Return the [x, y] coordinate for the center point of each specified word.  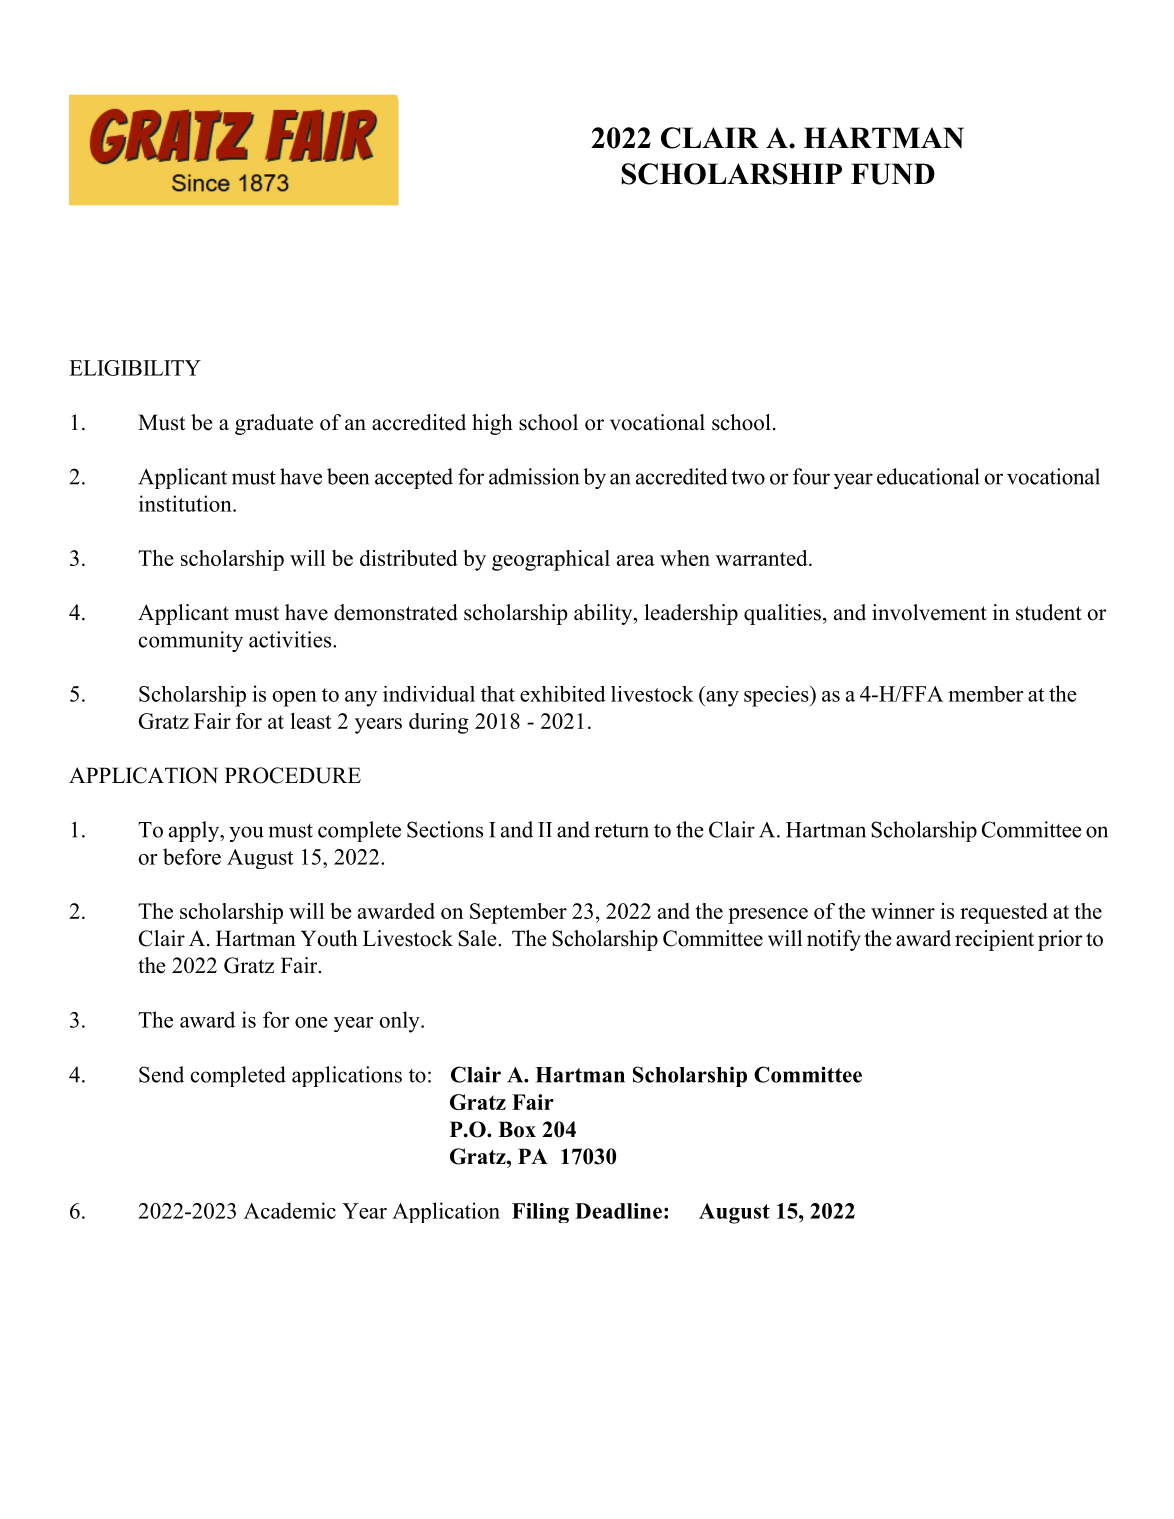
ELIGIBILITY [135, 368]
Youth [329, 938]
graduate [274, 424]
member [986, 694]
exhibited [563, 694]
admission [534, 476]
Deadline [618, 1211]
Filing [540, 1213]
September [518, 913]
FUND [893, 174]
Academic [290, 1210]
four [811, 476]
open [294, 699]
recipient [994, 940]
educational [928, 476]
